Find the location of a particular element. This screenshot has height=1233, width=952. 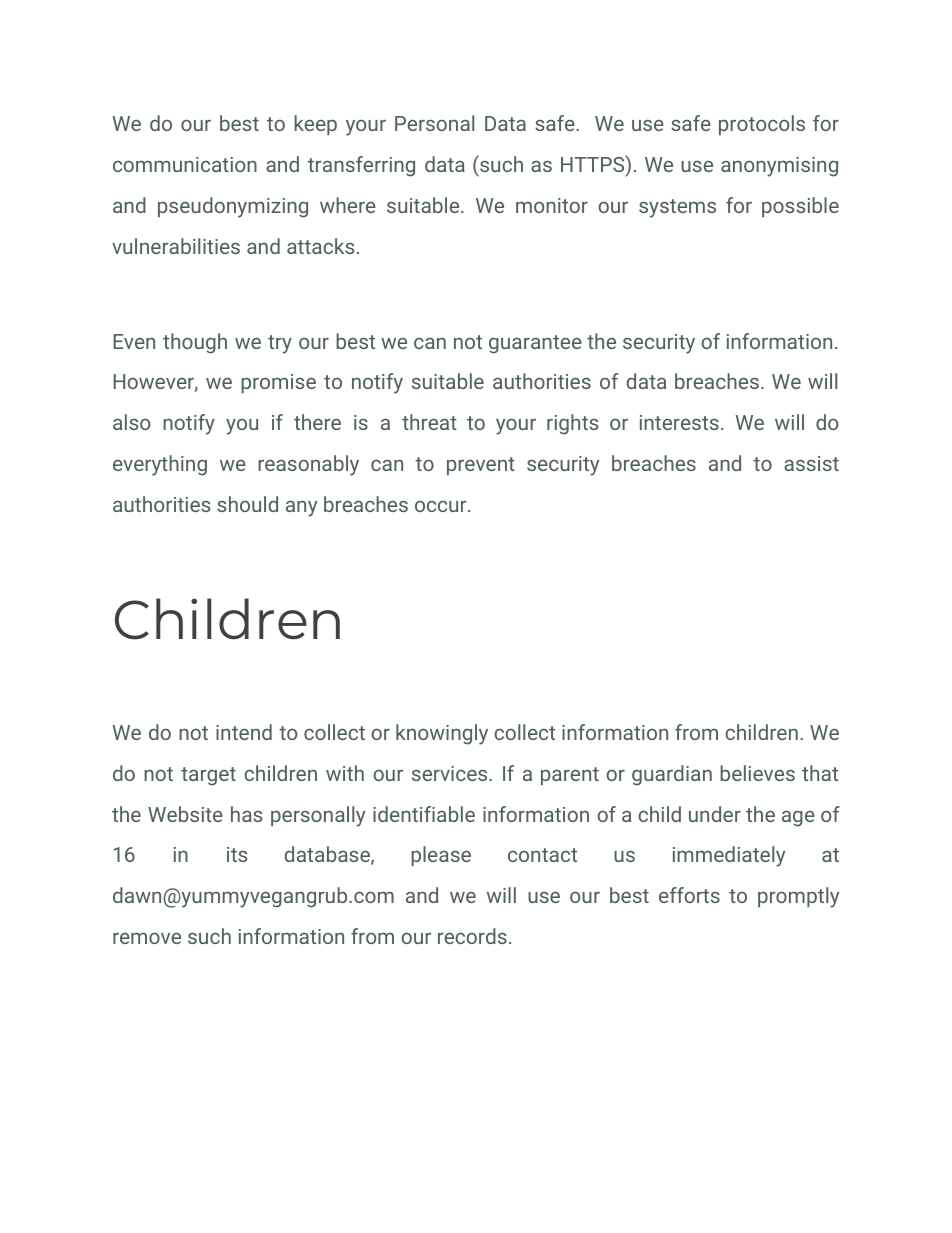

should is located at coordinates (247, 504).
